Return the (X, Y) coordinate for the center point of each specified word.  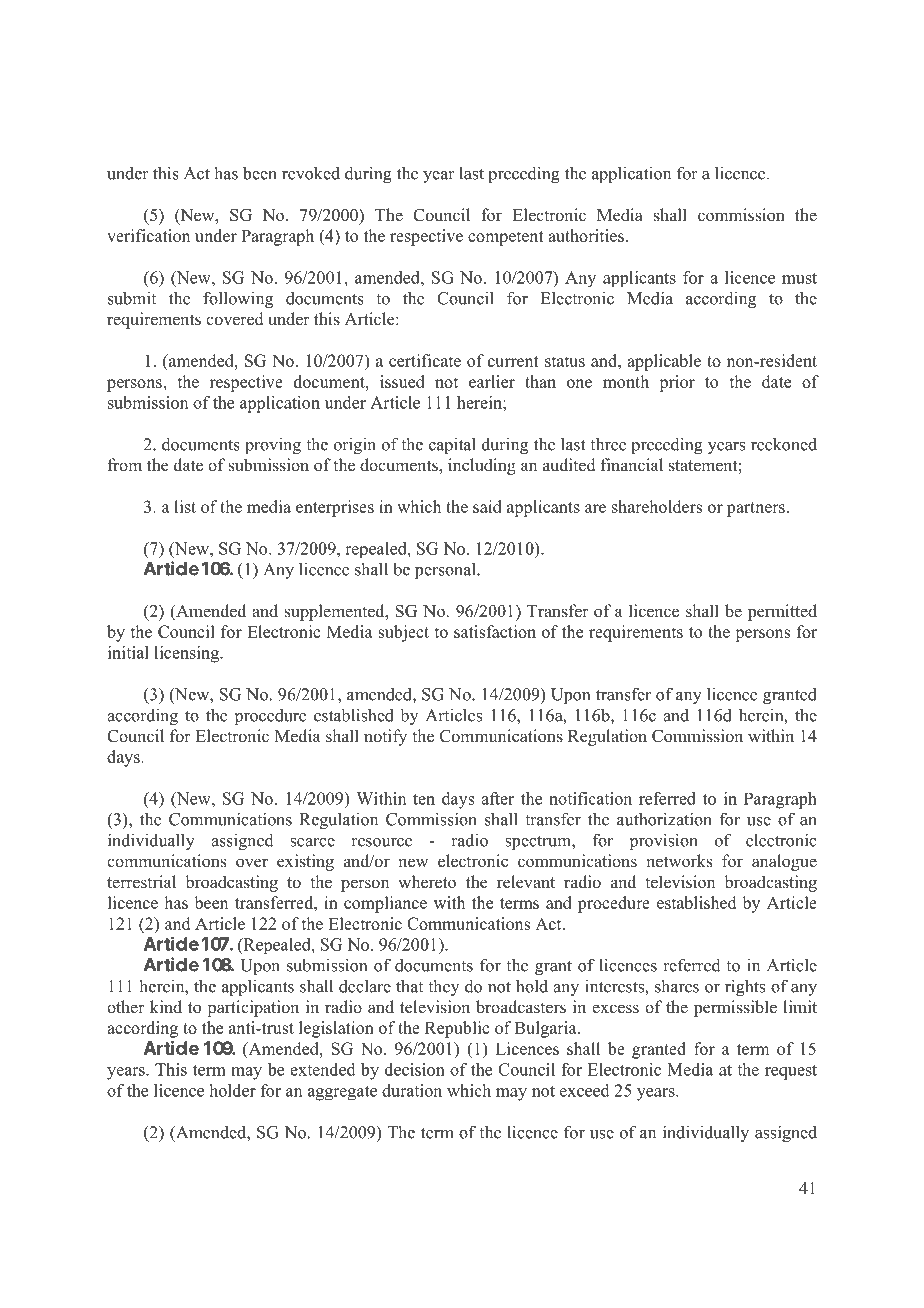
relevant (526, 882)
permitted (782, 612)
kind (166, 1007)
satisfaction (495, 631)
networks (679, 861)
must (799, 278)
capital (452, 445)
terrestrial (141, 882)
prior (677, 383)
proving (273, 446)
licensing (188, 654)
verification (148, 235)
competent (506, 238)
